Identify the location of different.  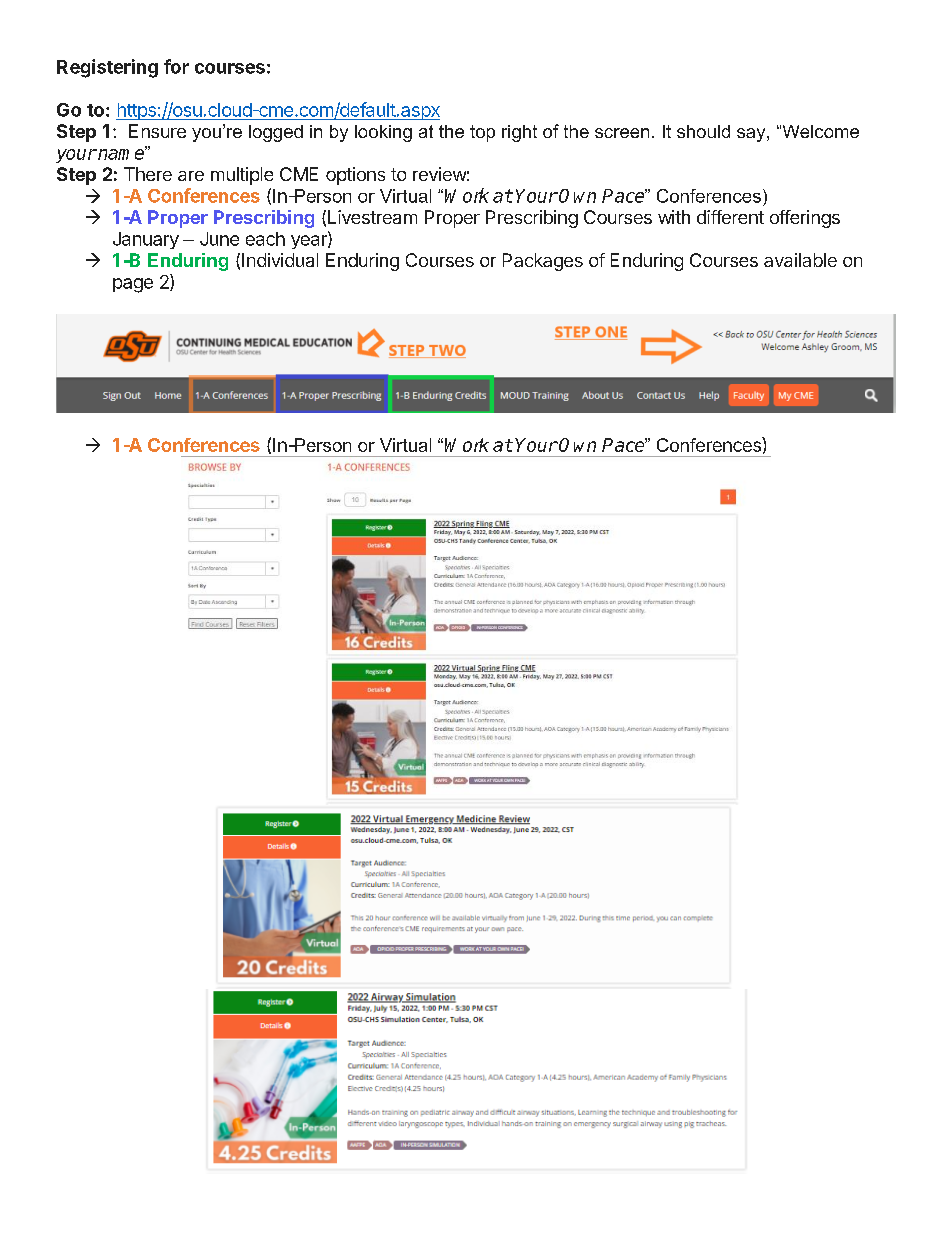
(730, 217).
